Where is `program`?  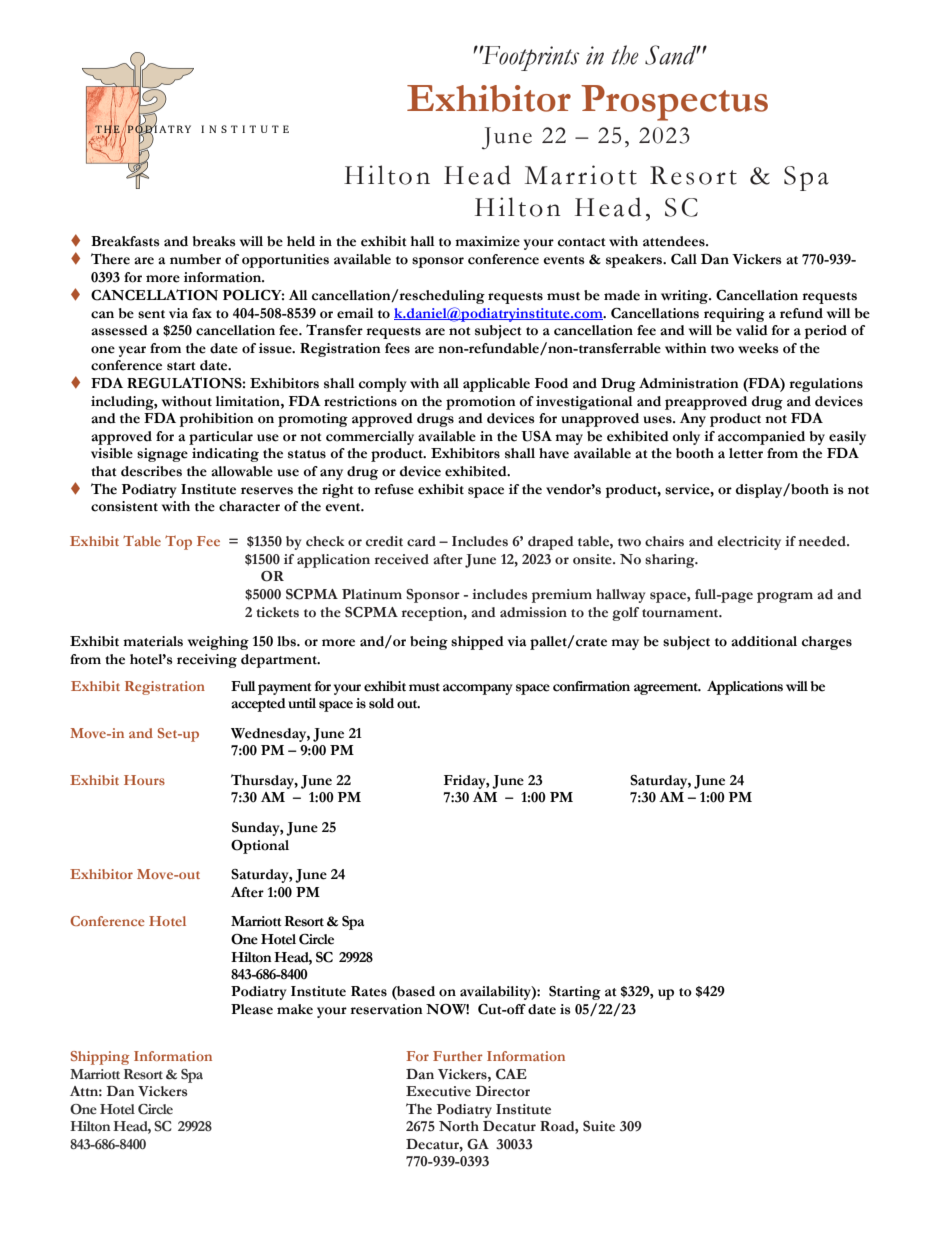 program is located at coordinates (785, 597).
